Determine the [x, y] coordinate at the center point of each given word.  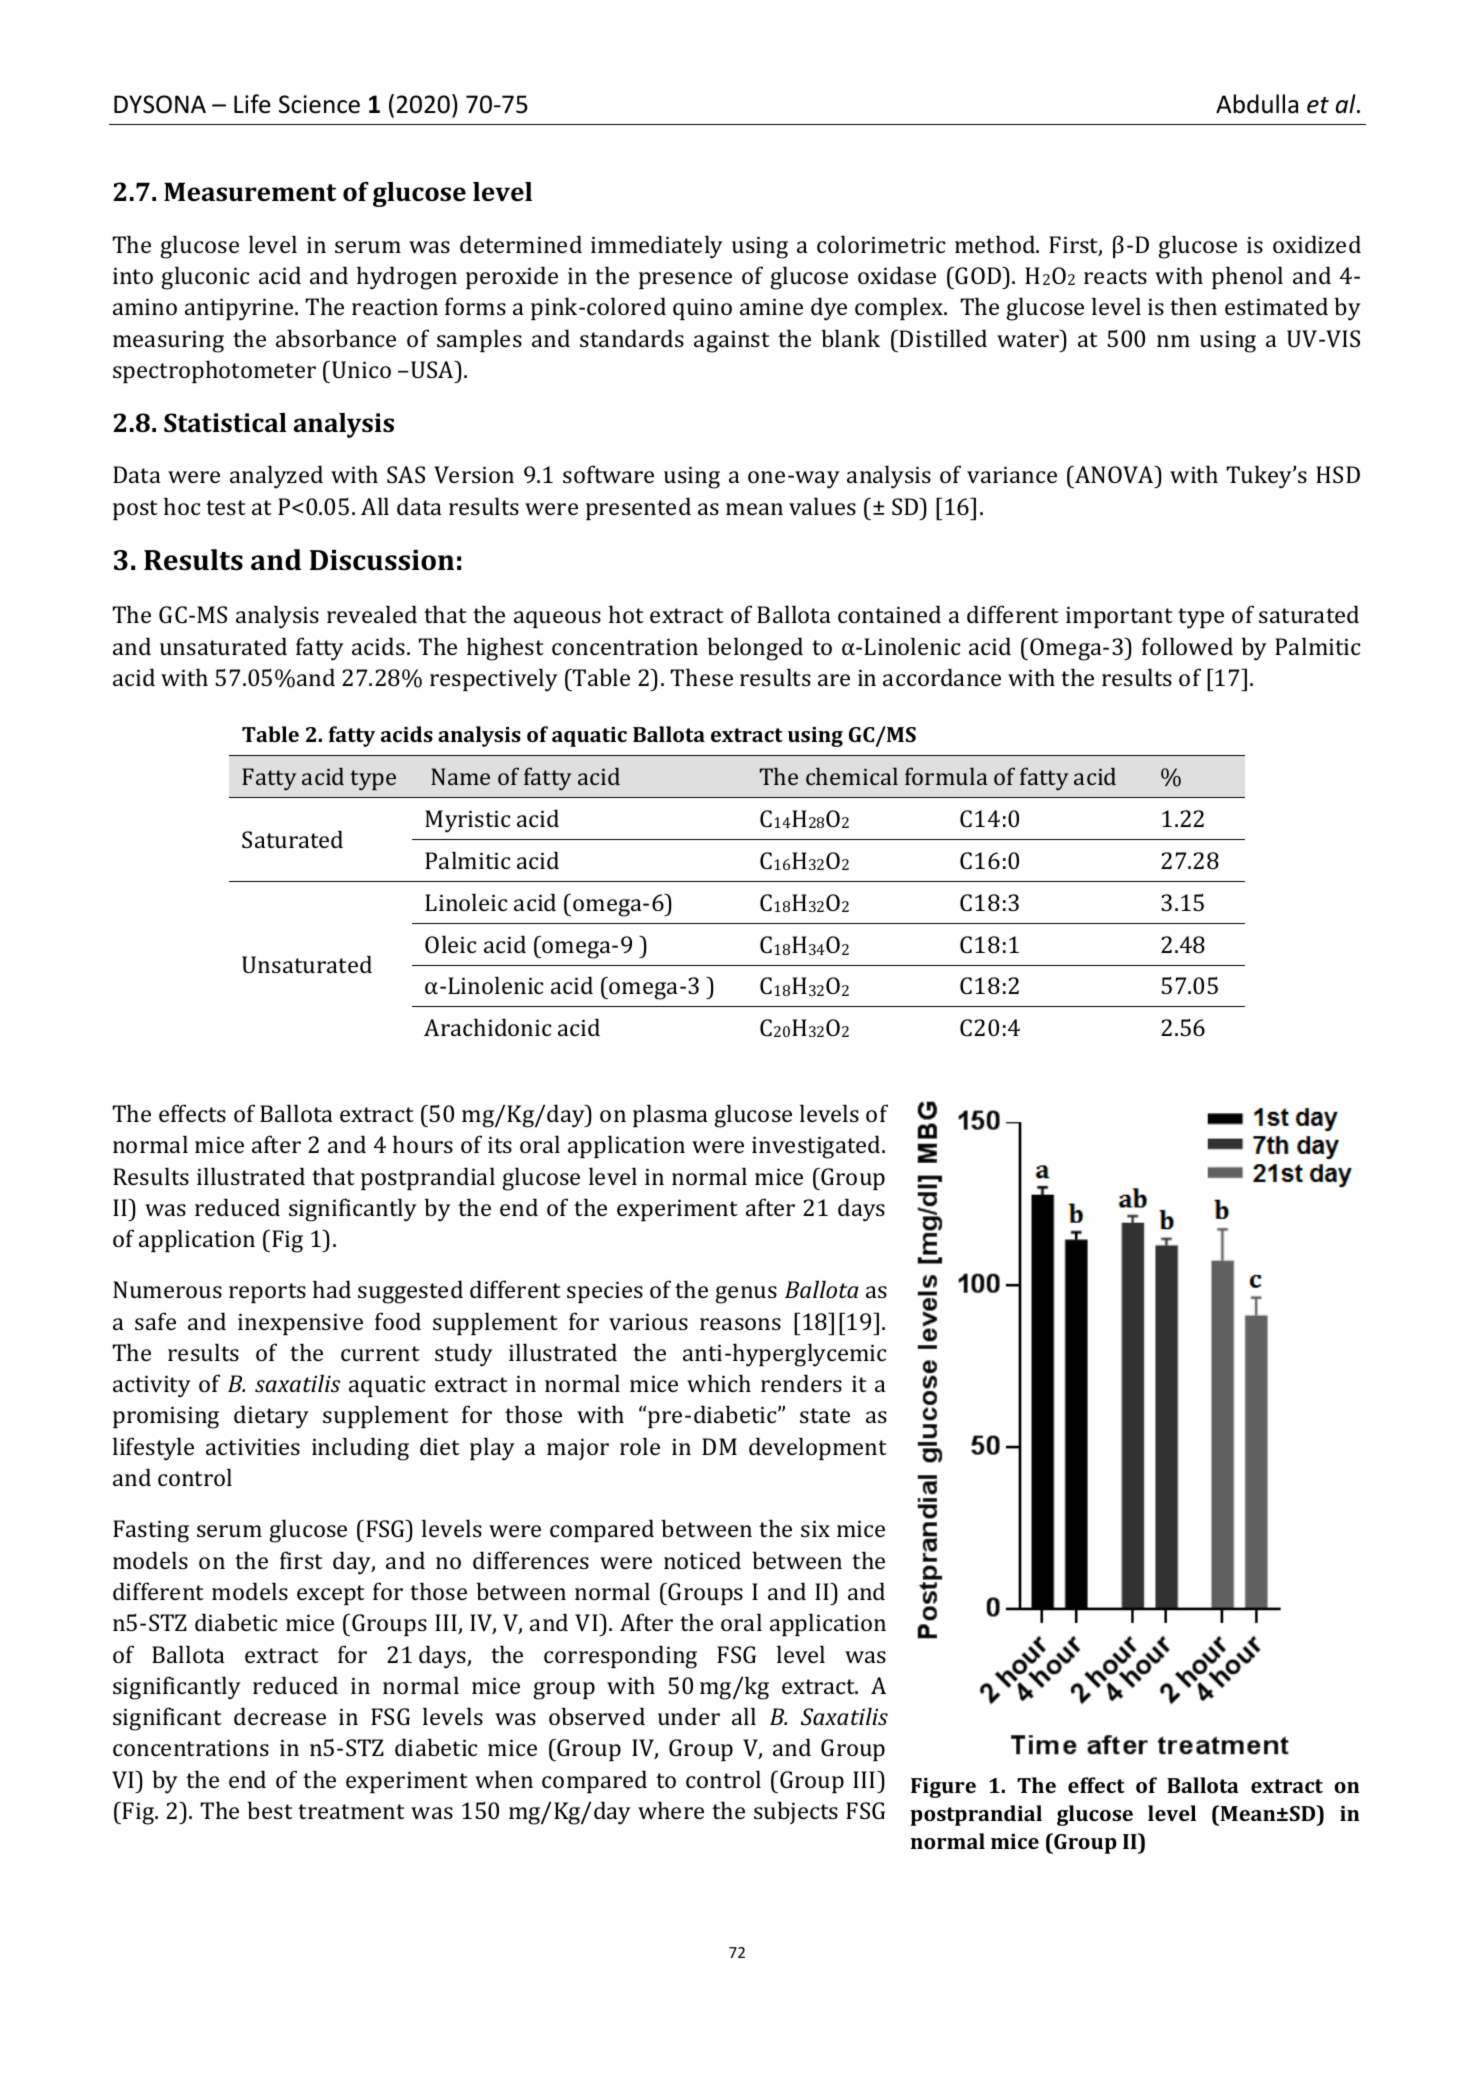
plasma [670, 1115]
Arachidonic [487, 1027]
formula [946, 776]
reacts [1115, 276]
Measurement [250, 192]
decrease [280, 1716]
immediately [657, 247]
